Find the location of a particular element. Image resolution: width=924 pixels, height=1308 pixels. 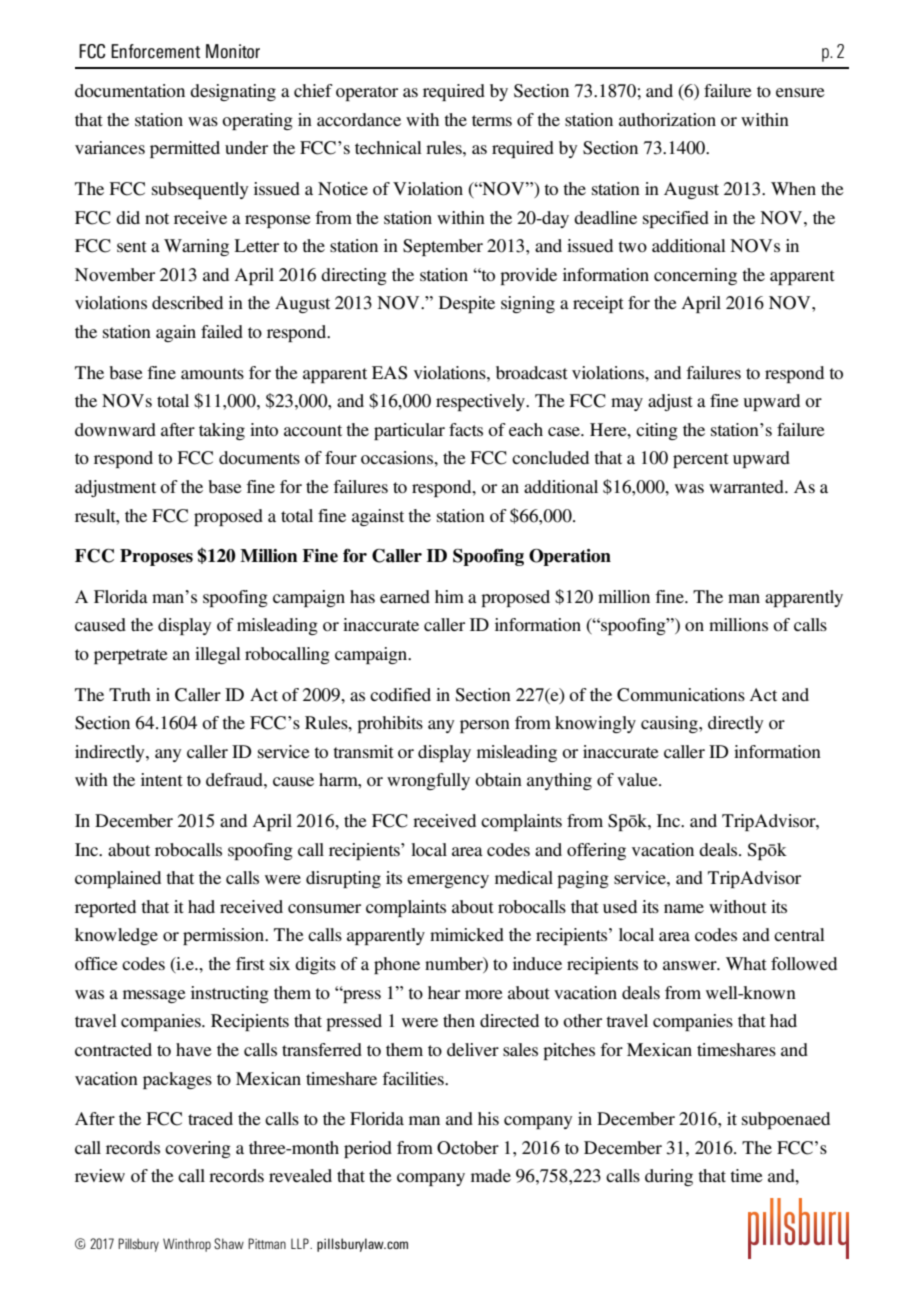

Communications is located at coordinates (681, 695).
